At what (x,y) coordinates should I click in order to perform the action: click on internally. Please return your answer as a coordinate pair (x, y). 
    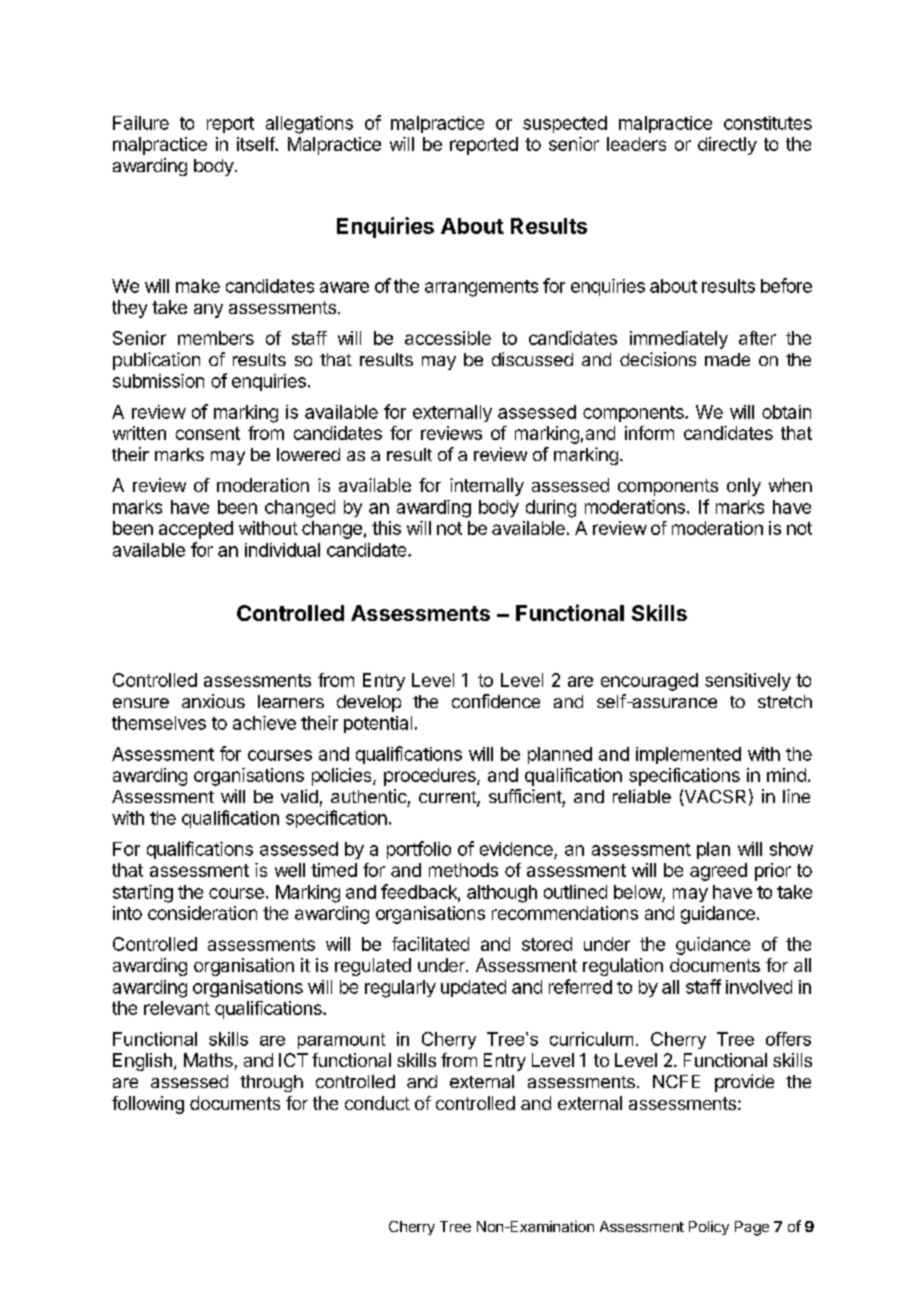
    Looking at the image, I should click on (487, 487).
